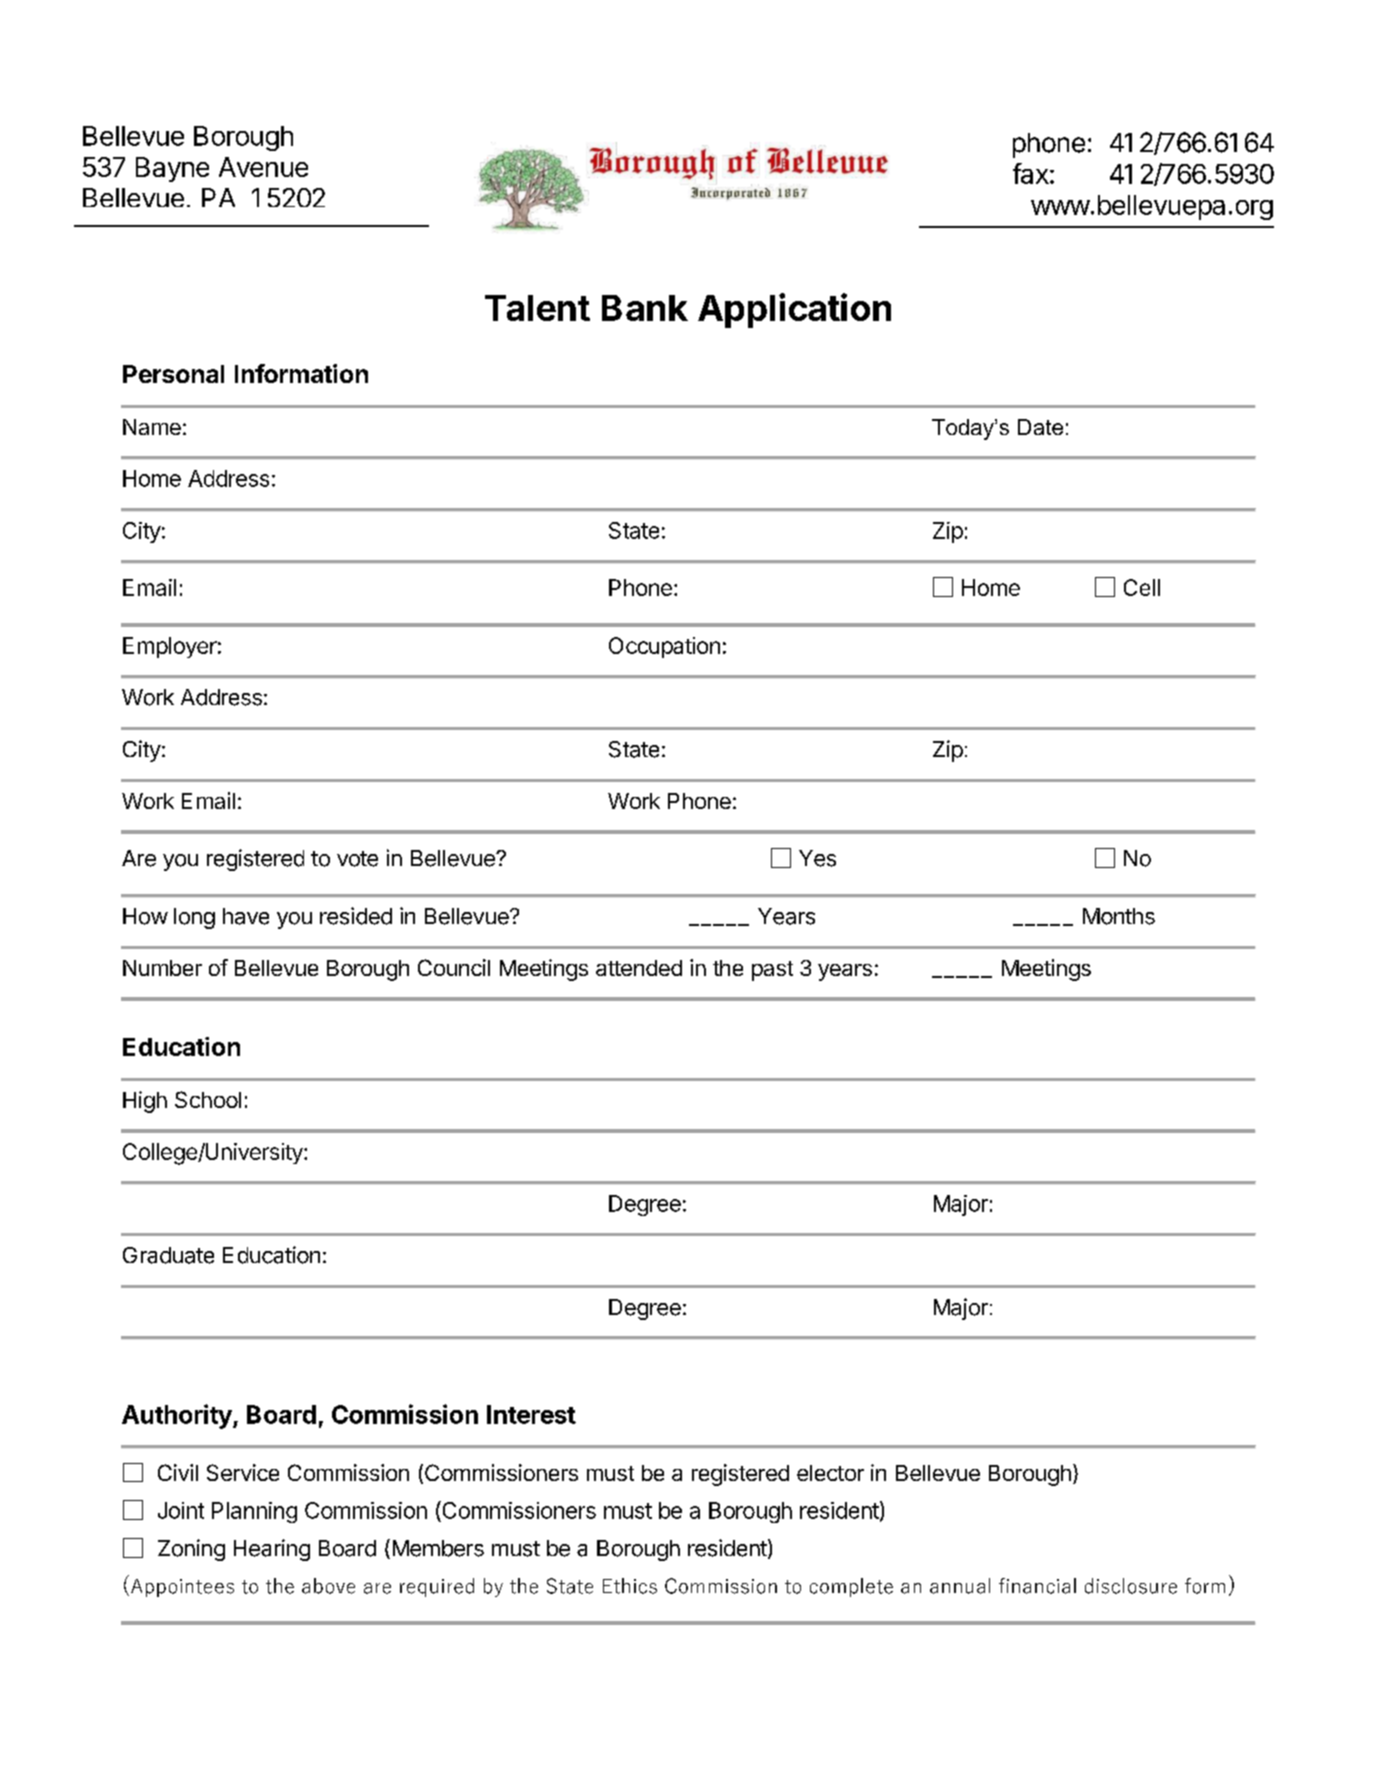 The image size is (1377, 1782). I want to click on Ethics, so click(630, 1586).
